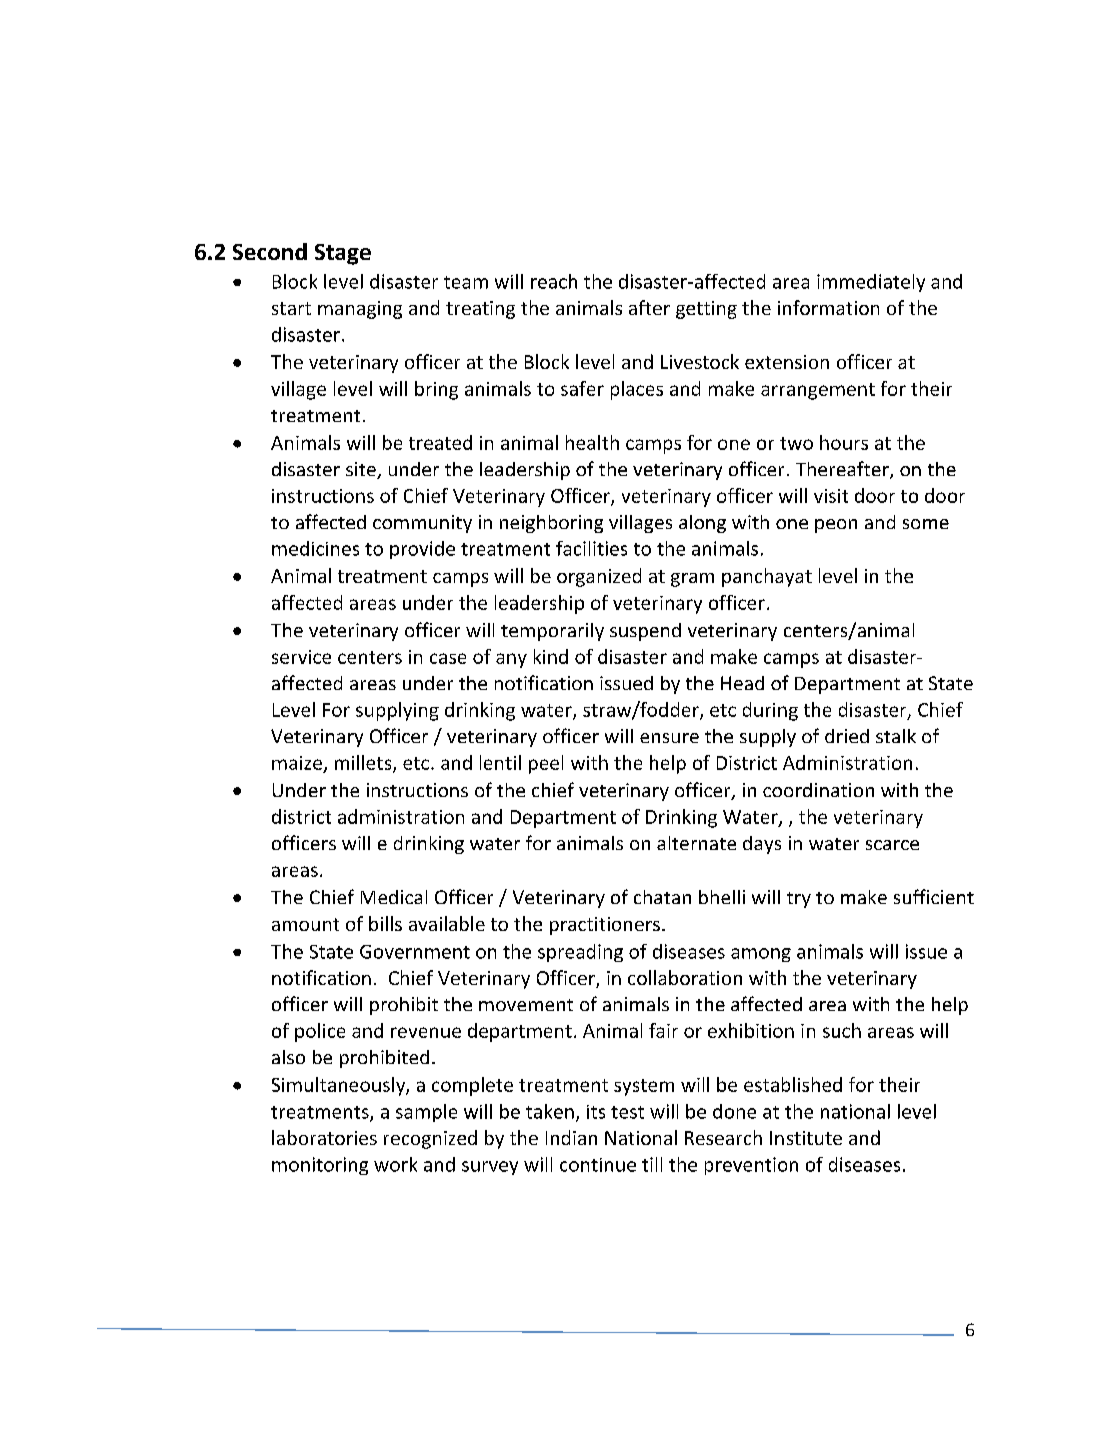  Describe the element at coordinates (599, 577) in the document. I see `organized` at that location.
